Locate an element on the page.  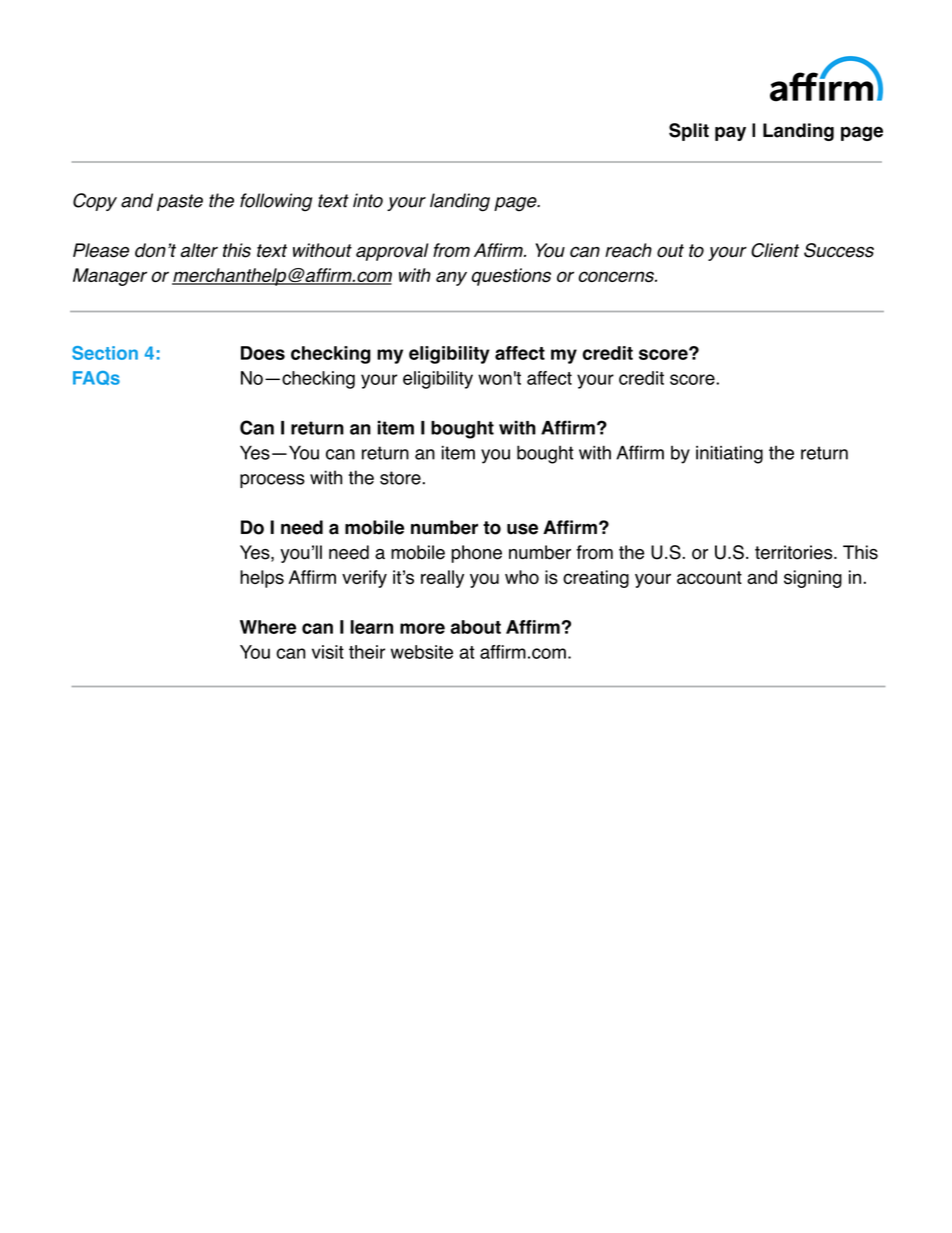
paste is located at coordinates (180, 202).
